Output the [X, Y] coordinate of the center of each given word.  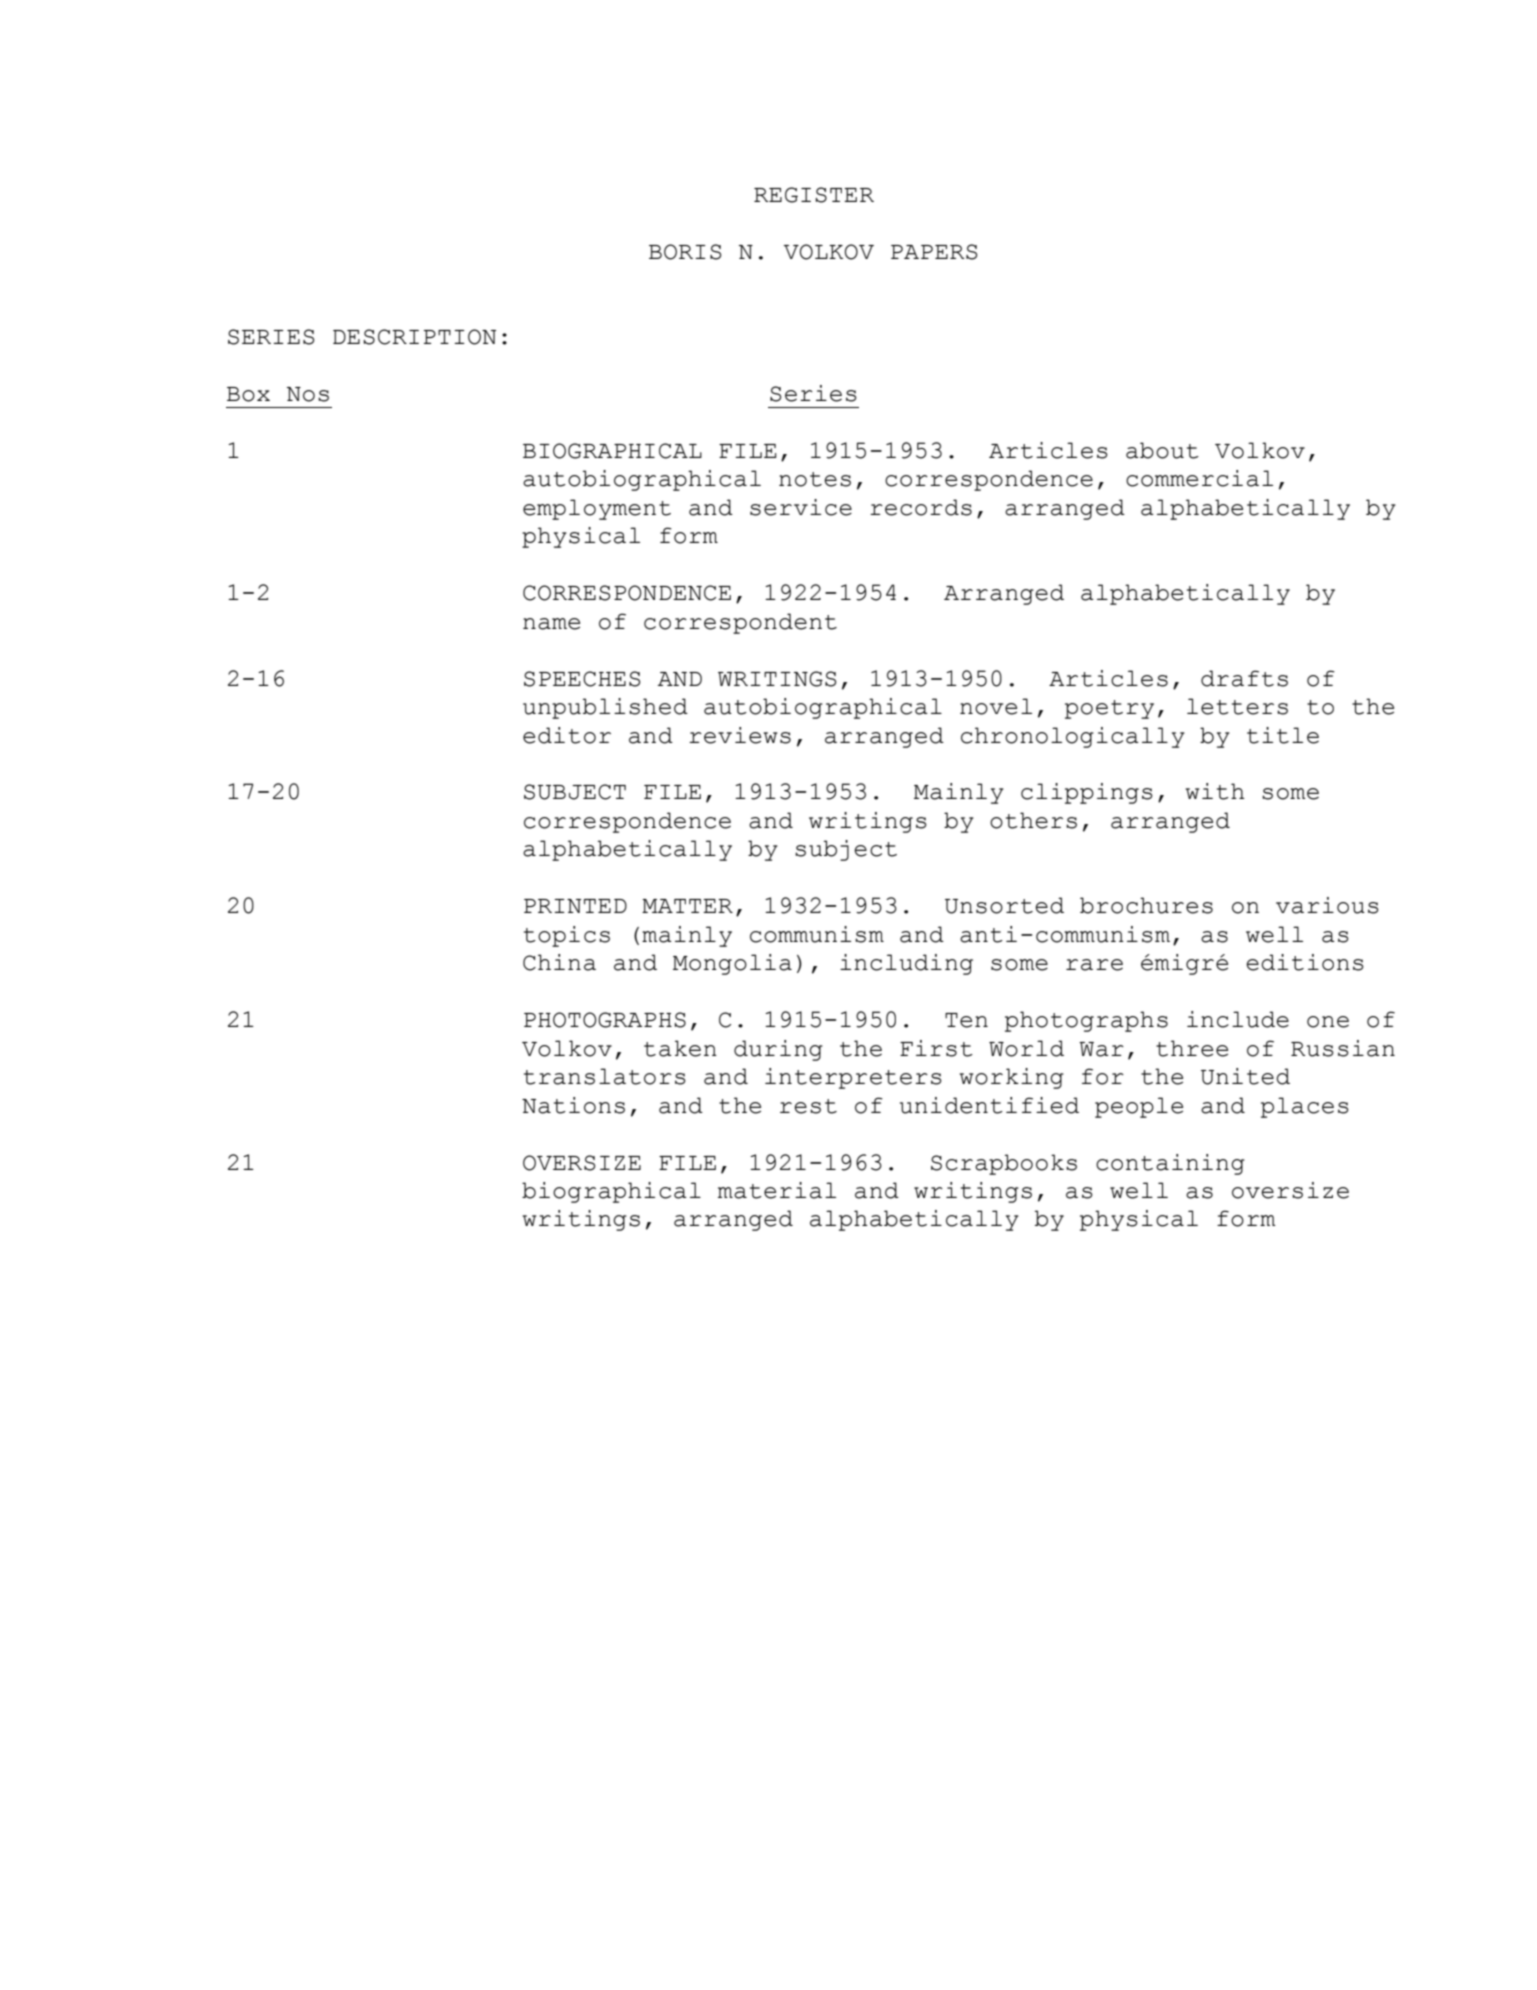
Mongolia [732, 964]
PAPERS [934, 252]
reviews [740, 735]
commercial [1199, 478]
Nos [308, 394]
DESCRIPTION [414, 337]
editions [1305, 962]
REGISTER [814, 195]
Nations [573, 1105]
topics [567, 936]
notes [815, 479]
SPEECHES [582, 679]
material [777, 1190]
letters [1237, 706]
